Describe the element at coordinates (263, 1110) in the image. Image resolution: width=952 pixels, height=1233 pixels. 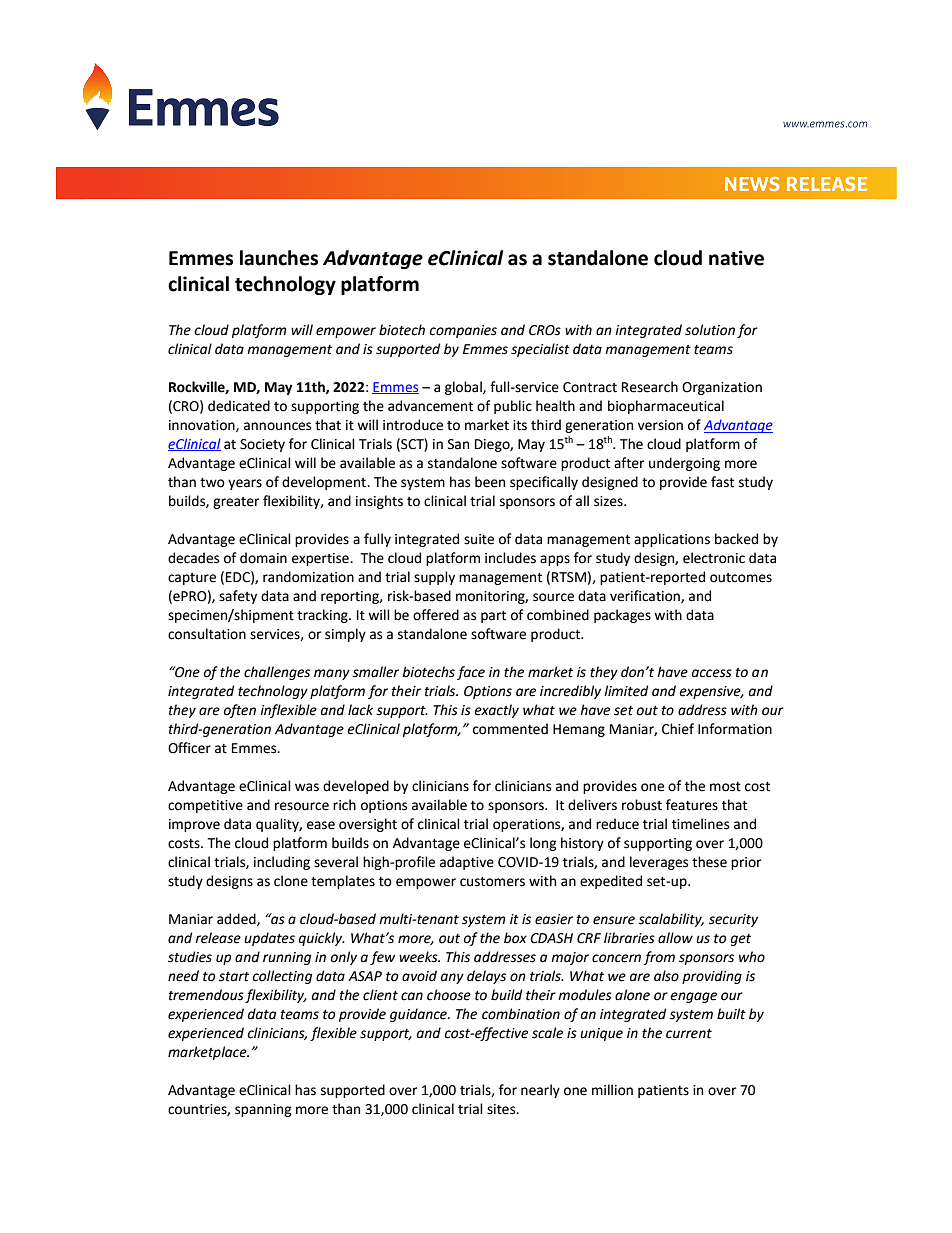
I see `spanning` at that location.
